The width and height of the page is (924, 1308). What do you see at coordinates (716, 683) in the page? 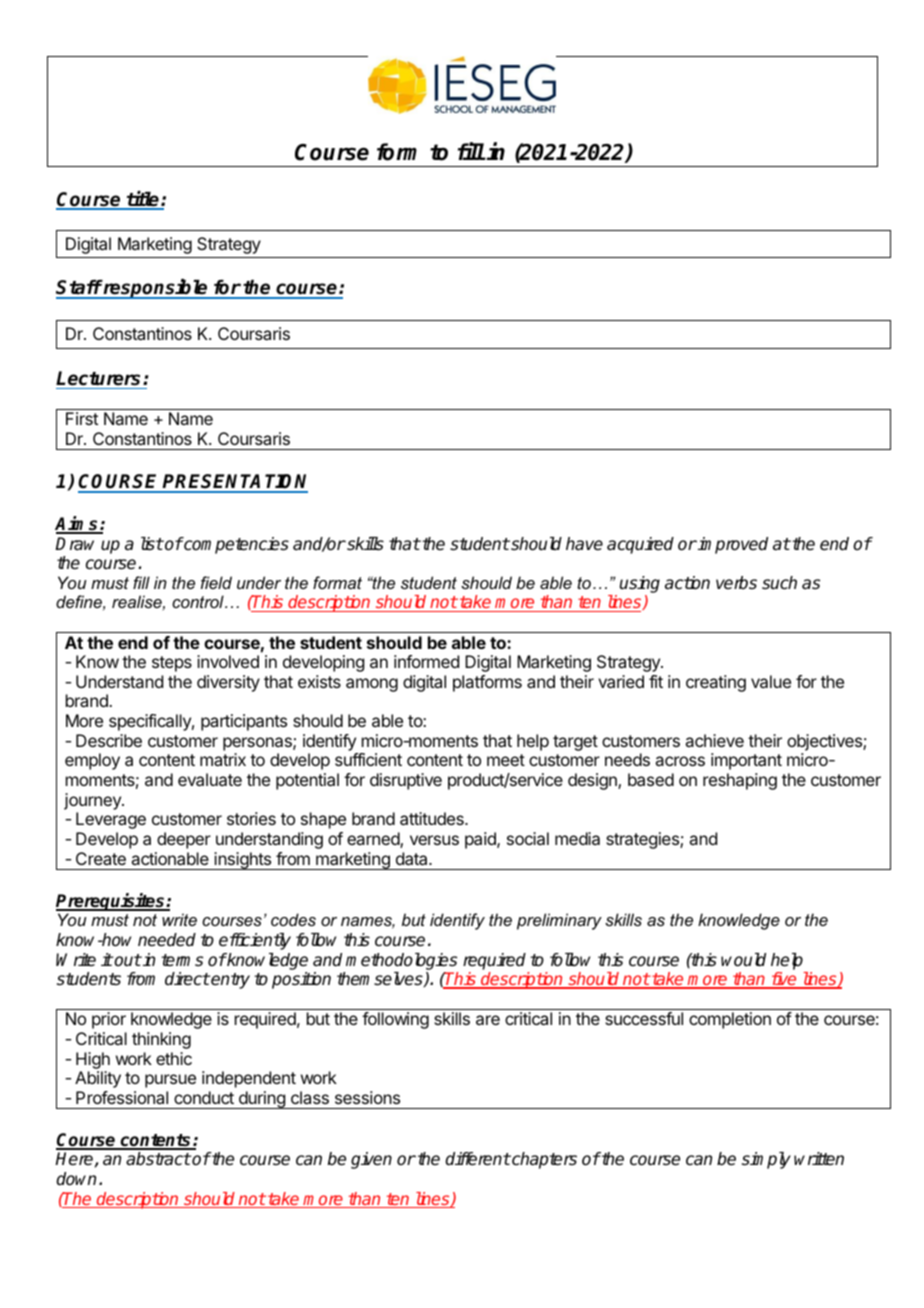
I see `creating` at bounding box center [716, 683].
